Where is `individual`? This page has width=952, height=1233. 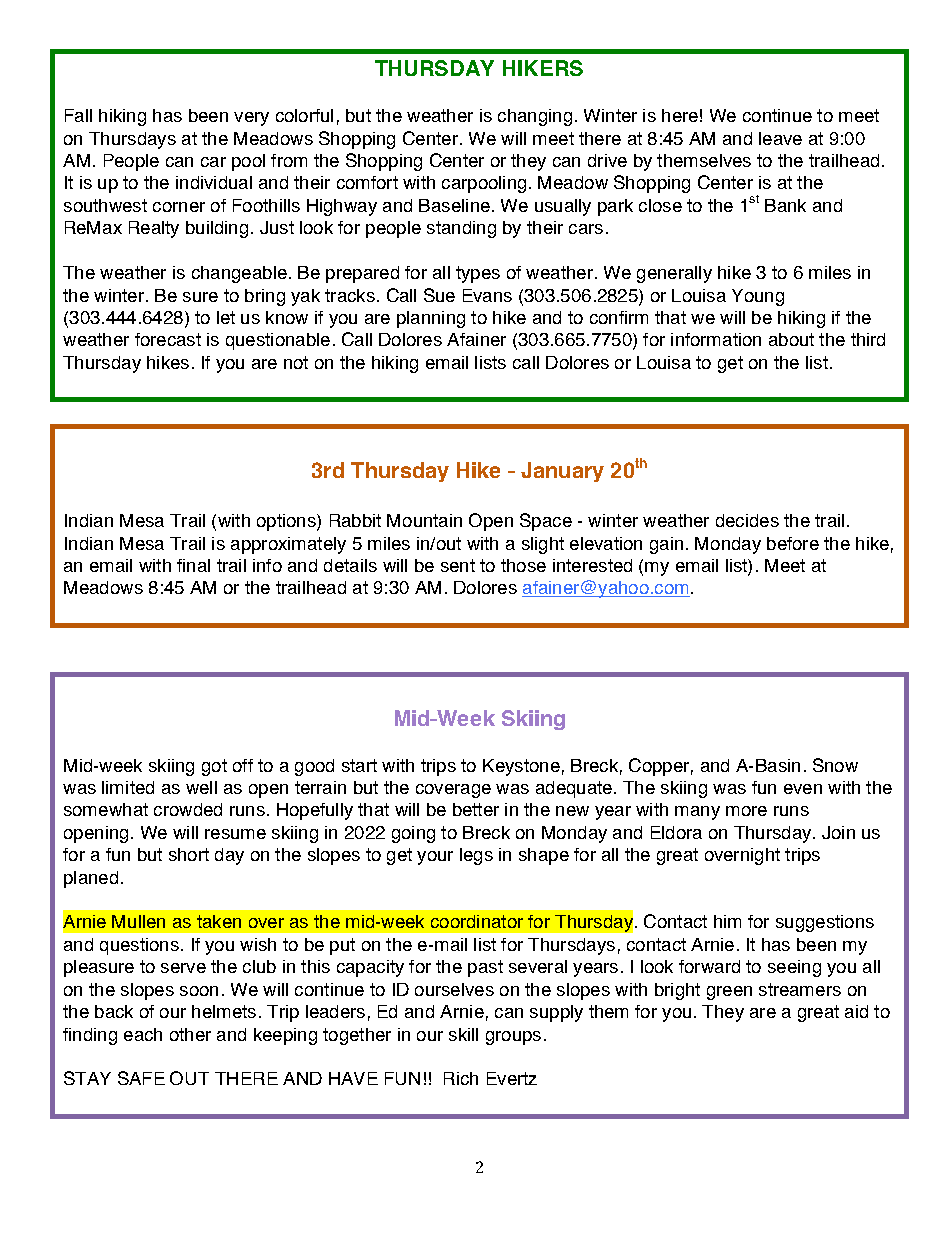 individual is located at coordinates (214, 182).
